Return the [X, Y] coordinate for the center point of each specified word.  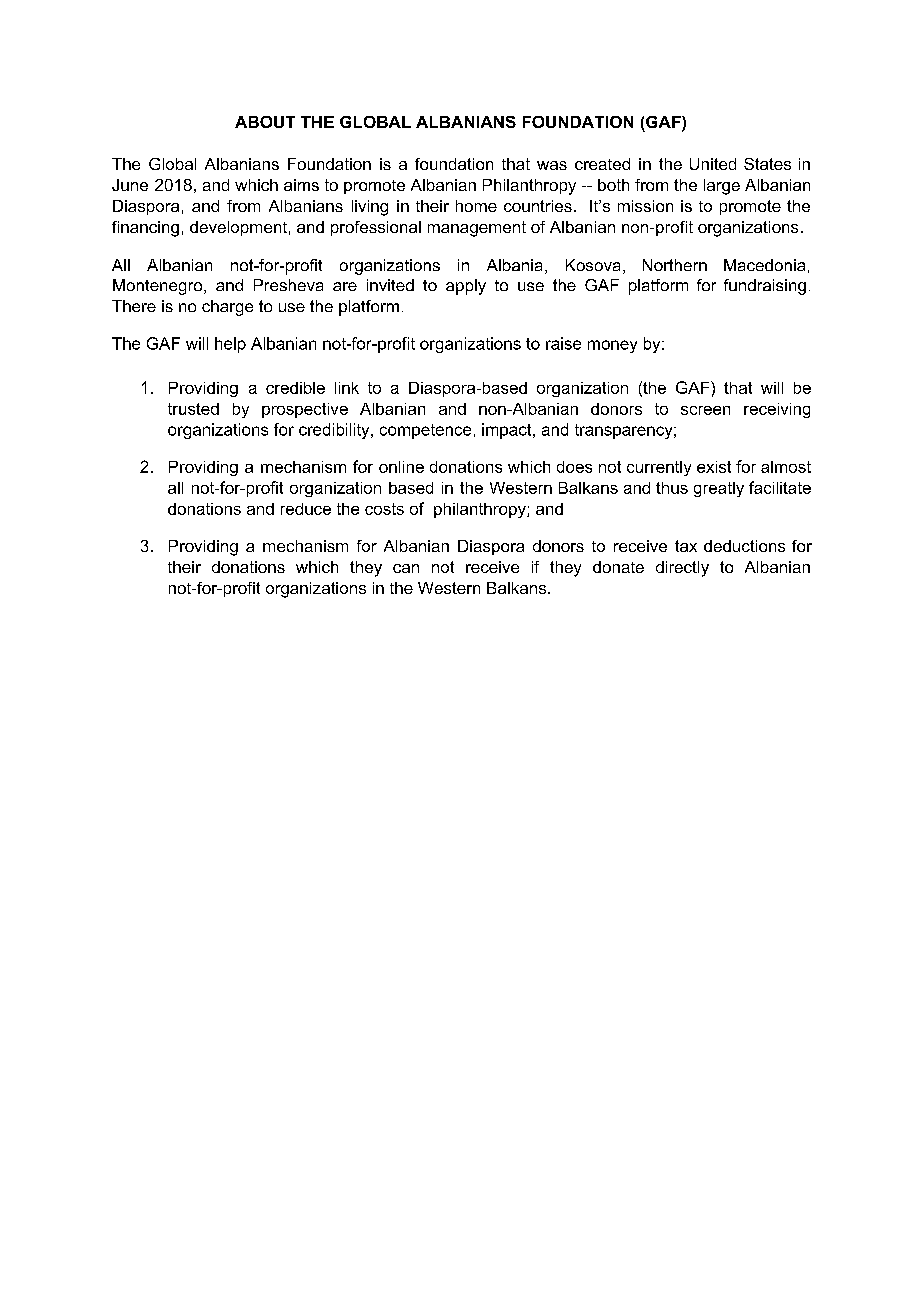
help [230, 345]
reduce [306, 509]
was [552, 165]
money [612, 346]
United [713, 164]
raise [563, 343]
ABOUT [265, 122]
